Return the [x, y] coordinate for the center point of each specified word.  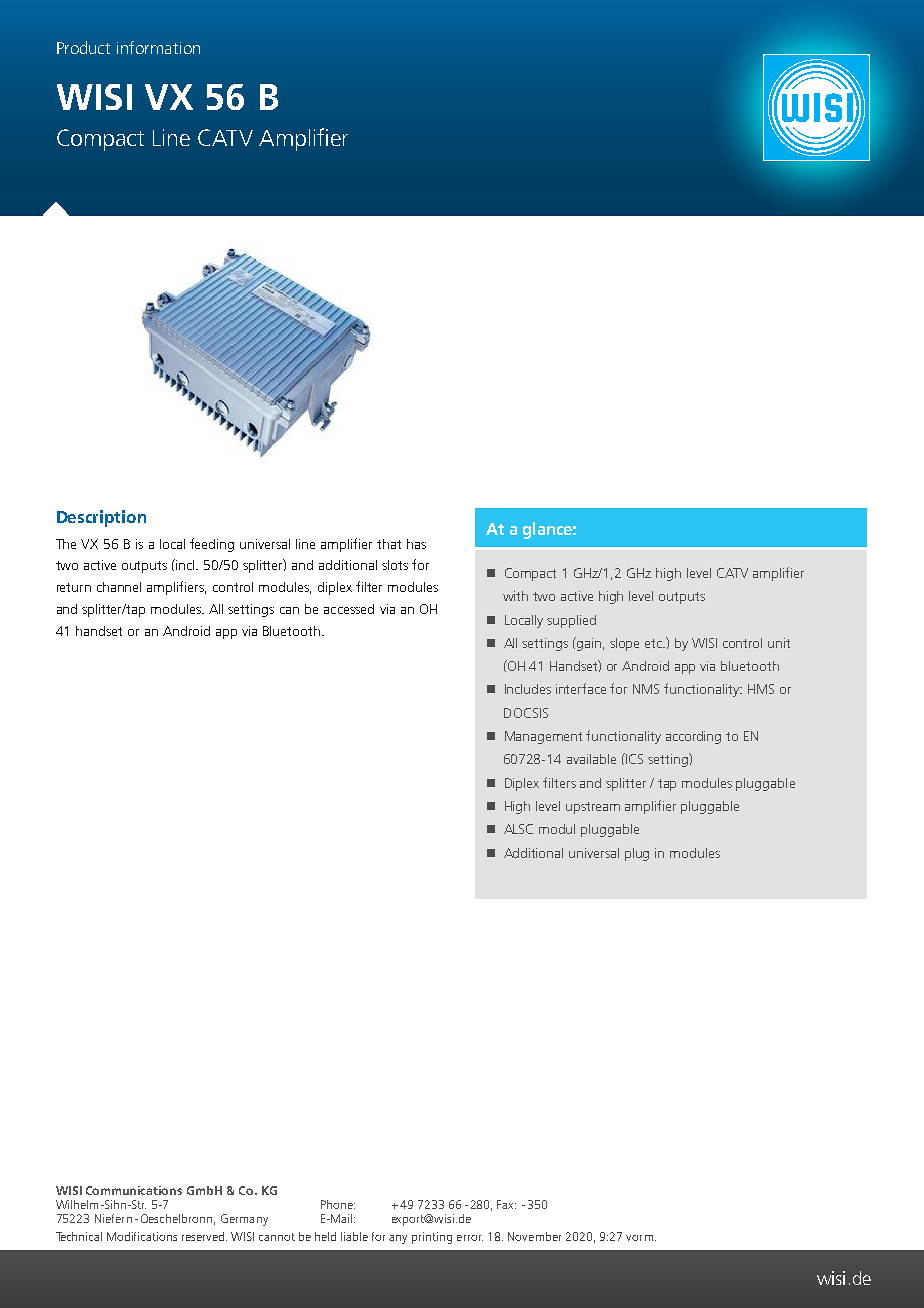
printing [432, 1238]
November [534, 1236]
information [158, 47]
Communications [134, 1190]
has [416, 544]
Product [83, 47]
